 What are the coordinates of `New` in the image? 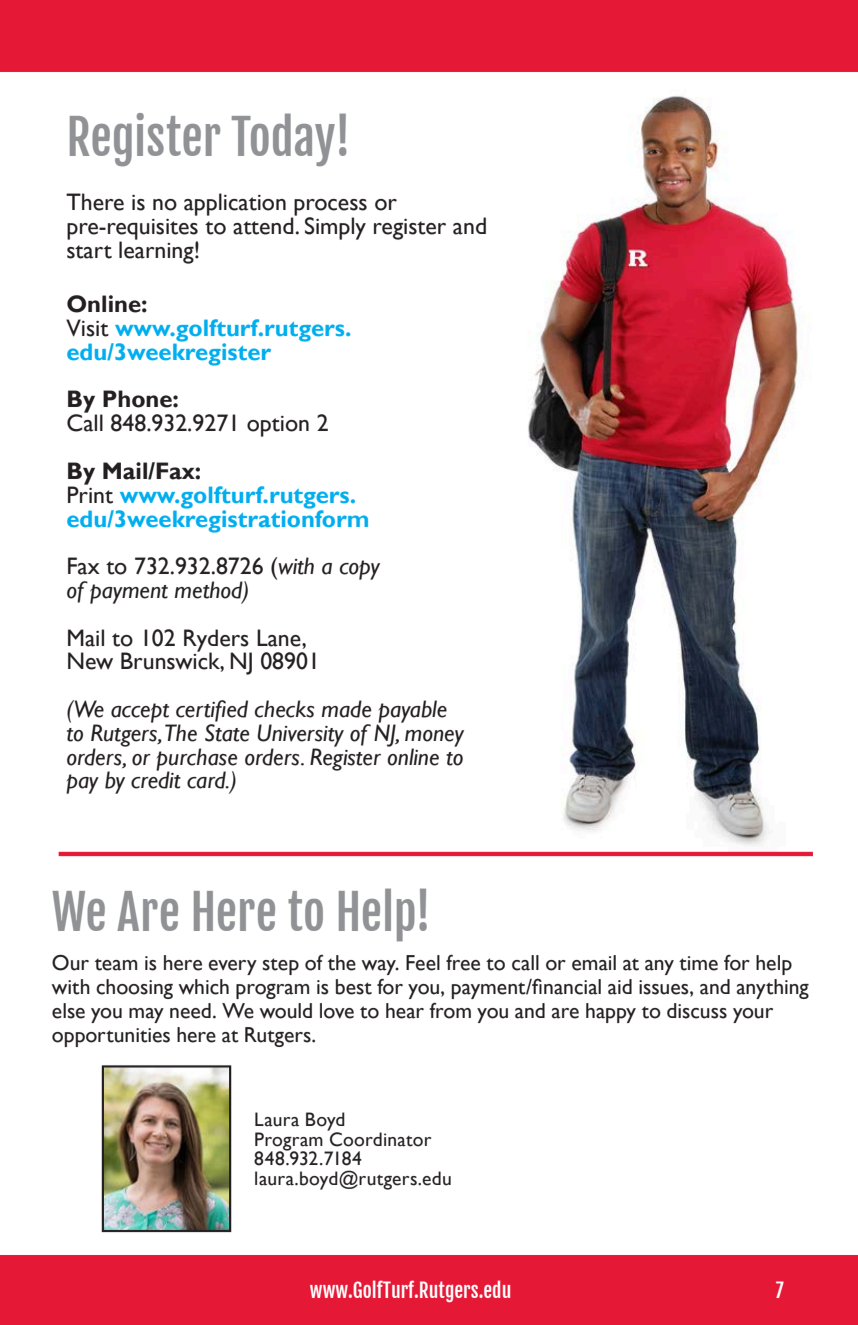 It's located at (90, 661).
